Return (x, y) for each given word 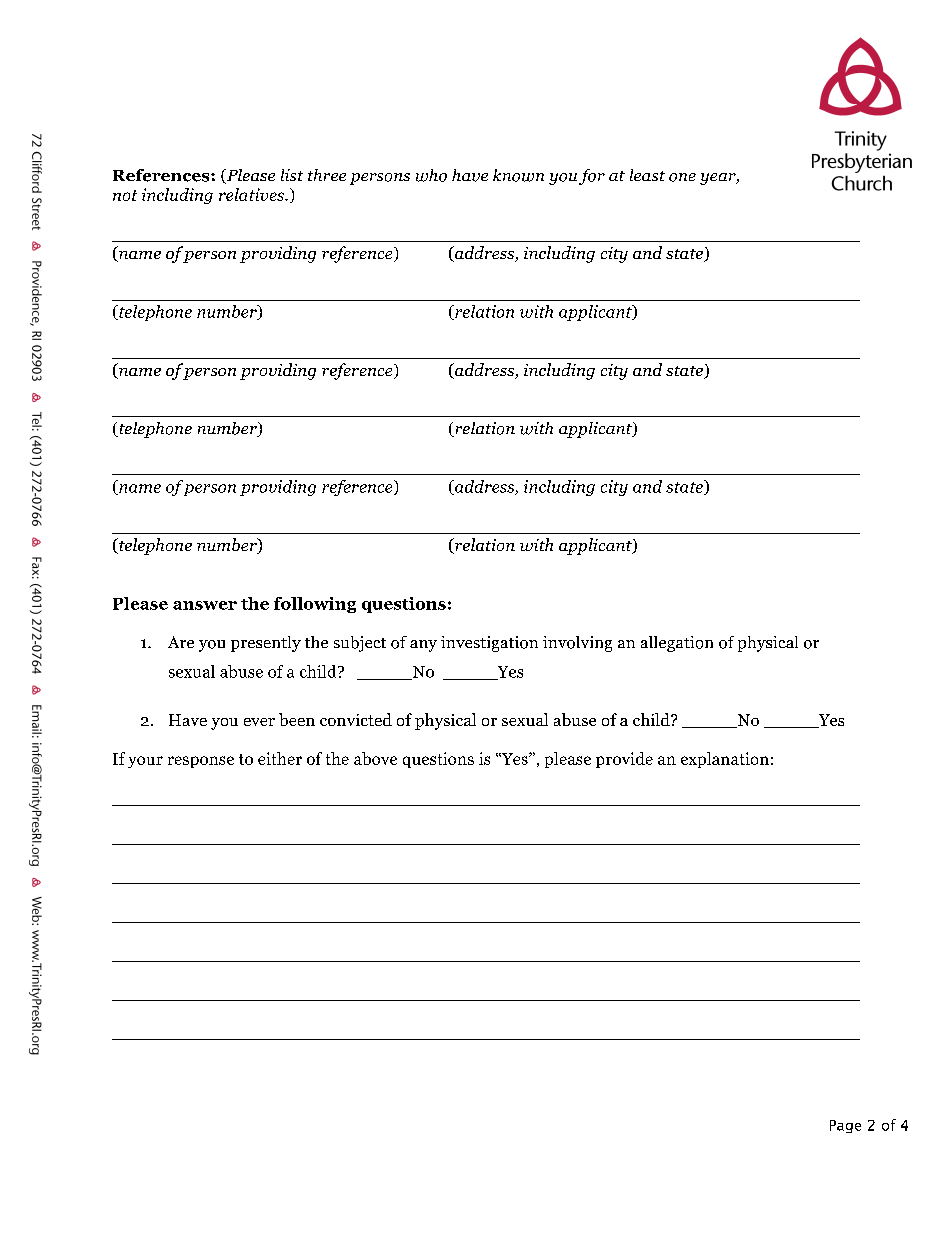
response (201, 762)
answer (205, 605)
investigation (489, 644)
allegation (677, 644)
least (647, 175)
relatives (252, 194)
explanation (725, 760)
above (375, 758)
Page (845, 1126)
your (145, 762)
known (518, 175)
